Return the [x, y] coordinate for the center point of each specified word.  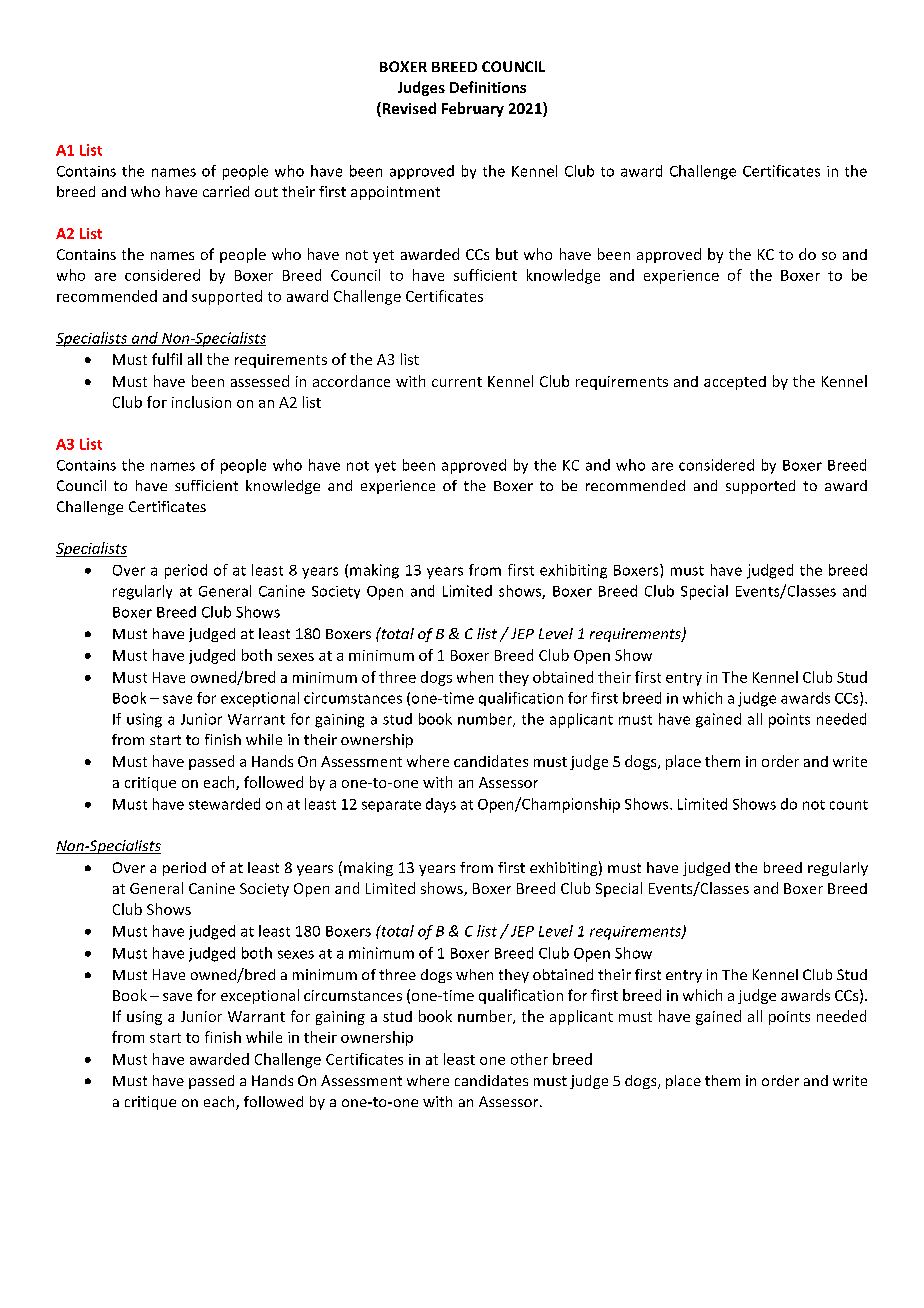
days [441, 805]
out [266, 192]
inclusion [201, 402]
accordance [351, 381]
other [529, 1059]
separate [391, 806]
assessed [260, 381]
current [457, 382]
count [849, 805]
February [473, 109]
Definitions [488, 87]
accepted [735, 383]
